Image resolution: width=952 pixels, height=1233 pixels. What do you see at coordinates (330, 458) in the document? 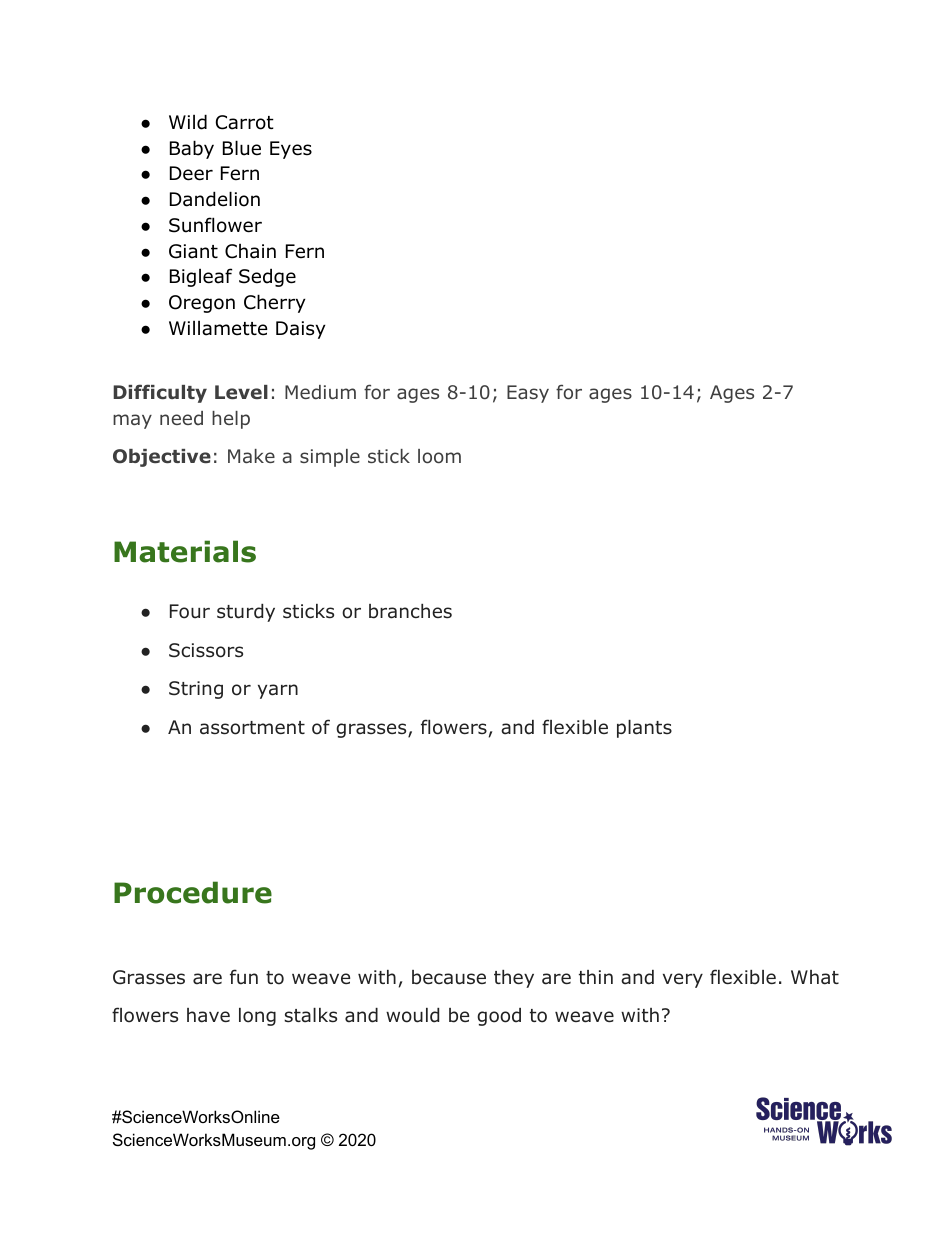
I see `simple` at bounding box center [330, 458].
